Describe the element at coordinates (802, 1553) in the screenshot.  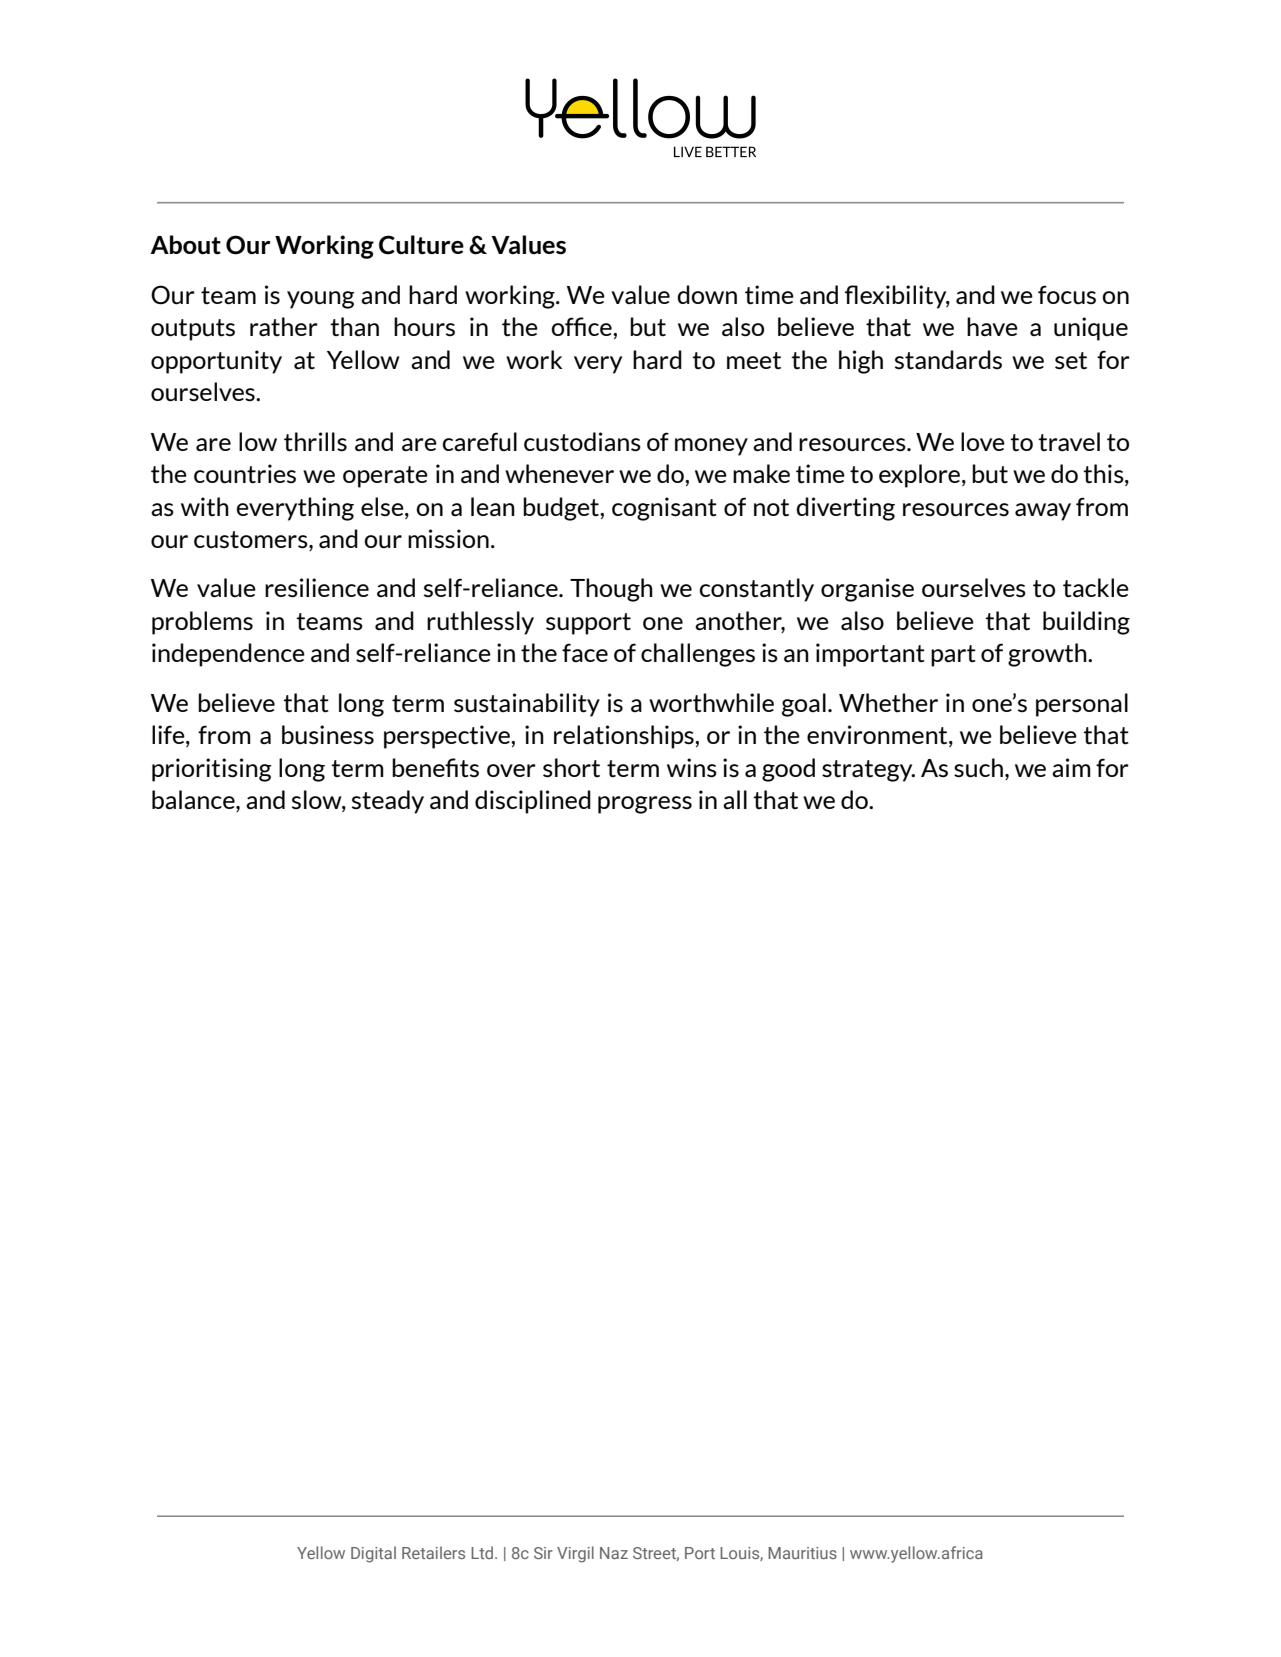
I see `Mauritius` at that location.
